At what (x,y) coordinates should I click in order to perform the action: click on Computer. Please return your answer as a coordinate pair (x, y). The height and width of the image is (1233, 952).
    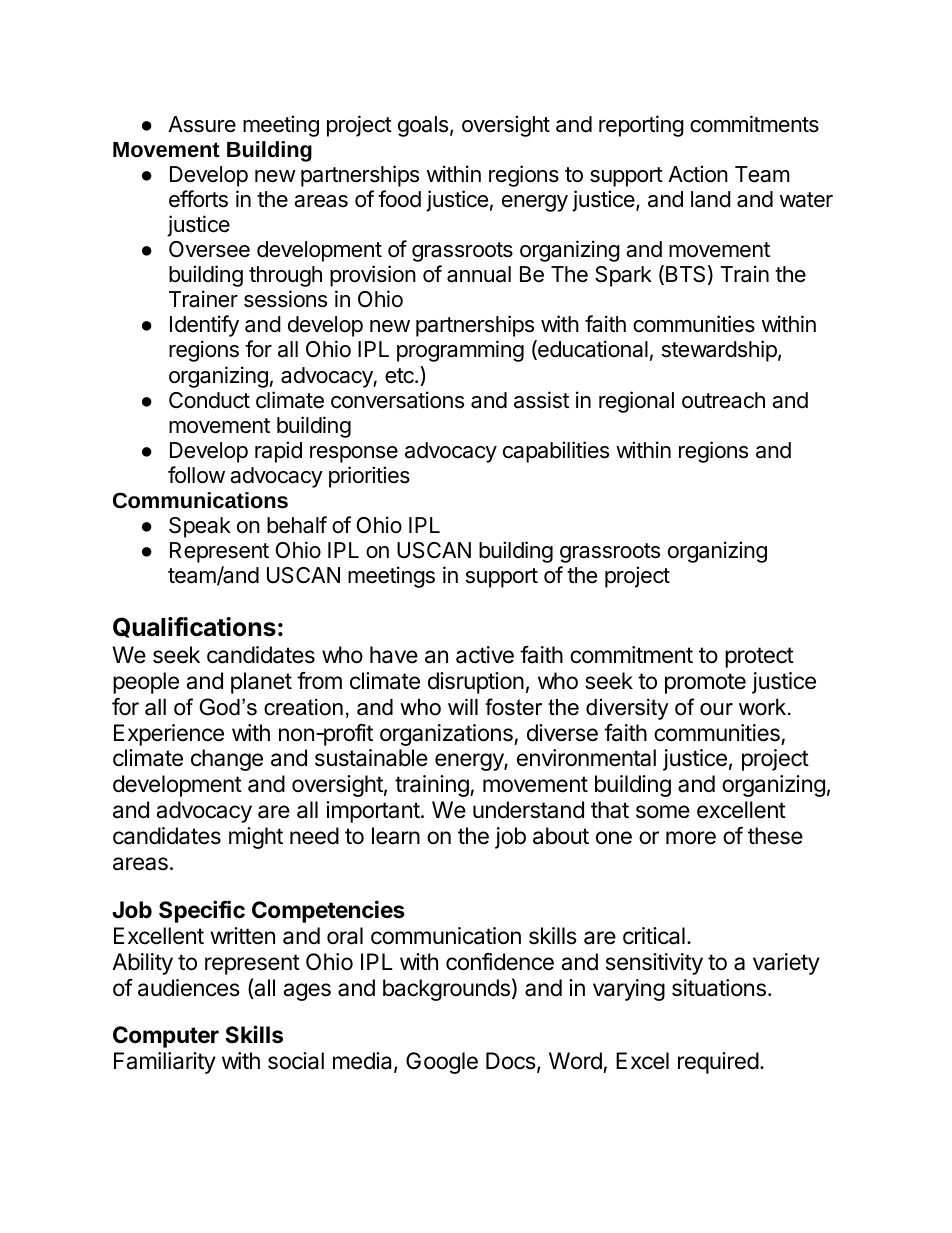
    Looking at the image, I should click on (166, 1037).
